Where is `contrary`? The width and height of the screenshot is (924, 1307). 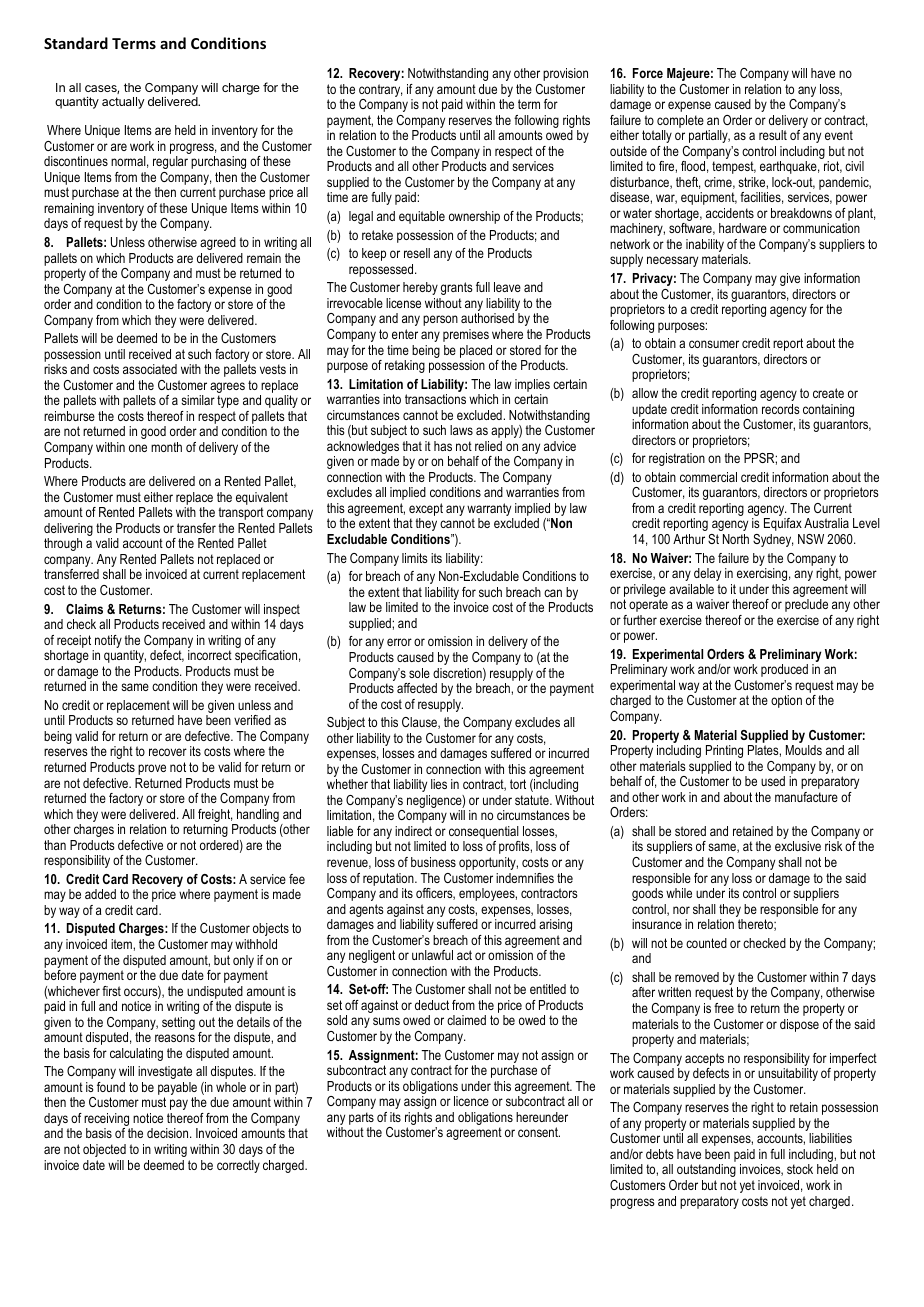 contrary is located at coordinates (380, 92).
